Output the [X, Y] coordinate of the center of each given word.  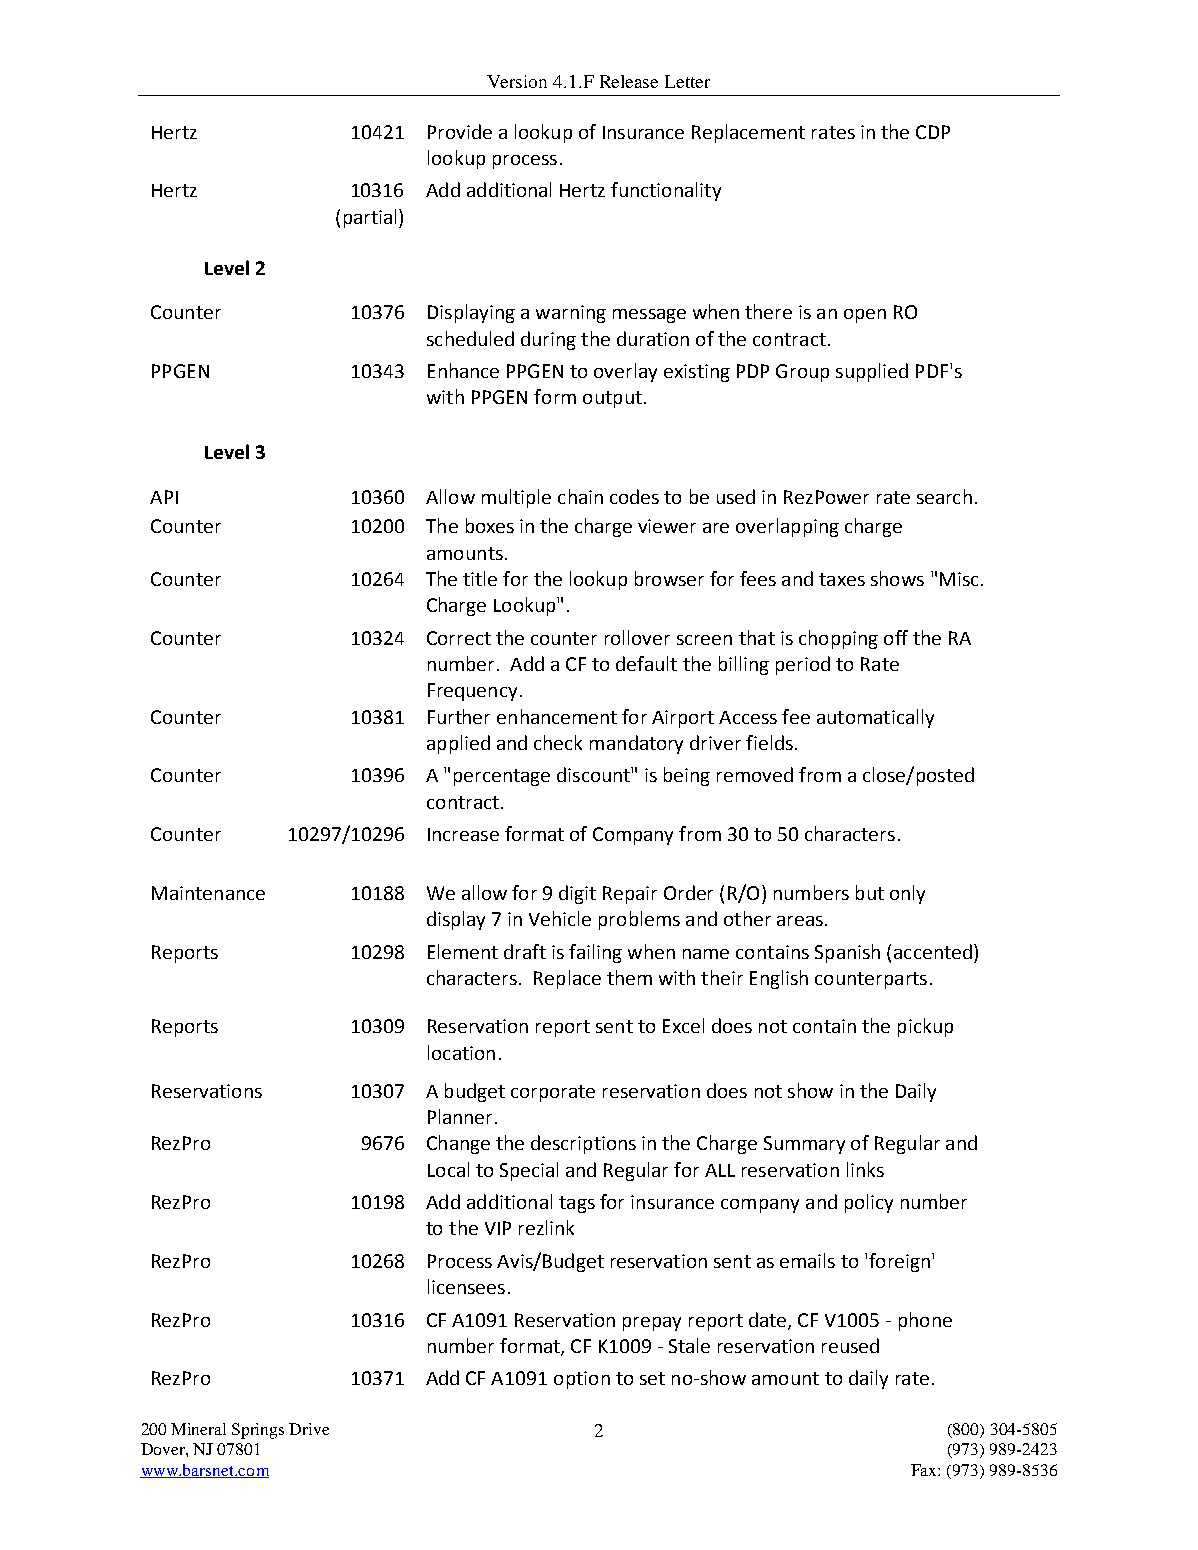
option [582, 1380]
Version [517, 81]
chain [580, 496]
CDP [933, 132]
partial [370, 218]
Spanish [847, 953]
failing [595, 953]
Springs [258, 1431]
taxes [842, 579]
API [164, 497]
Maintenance [208, 893]
